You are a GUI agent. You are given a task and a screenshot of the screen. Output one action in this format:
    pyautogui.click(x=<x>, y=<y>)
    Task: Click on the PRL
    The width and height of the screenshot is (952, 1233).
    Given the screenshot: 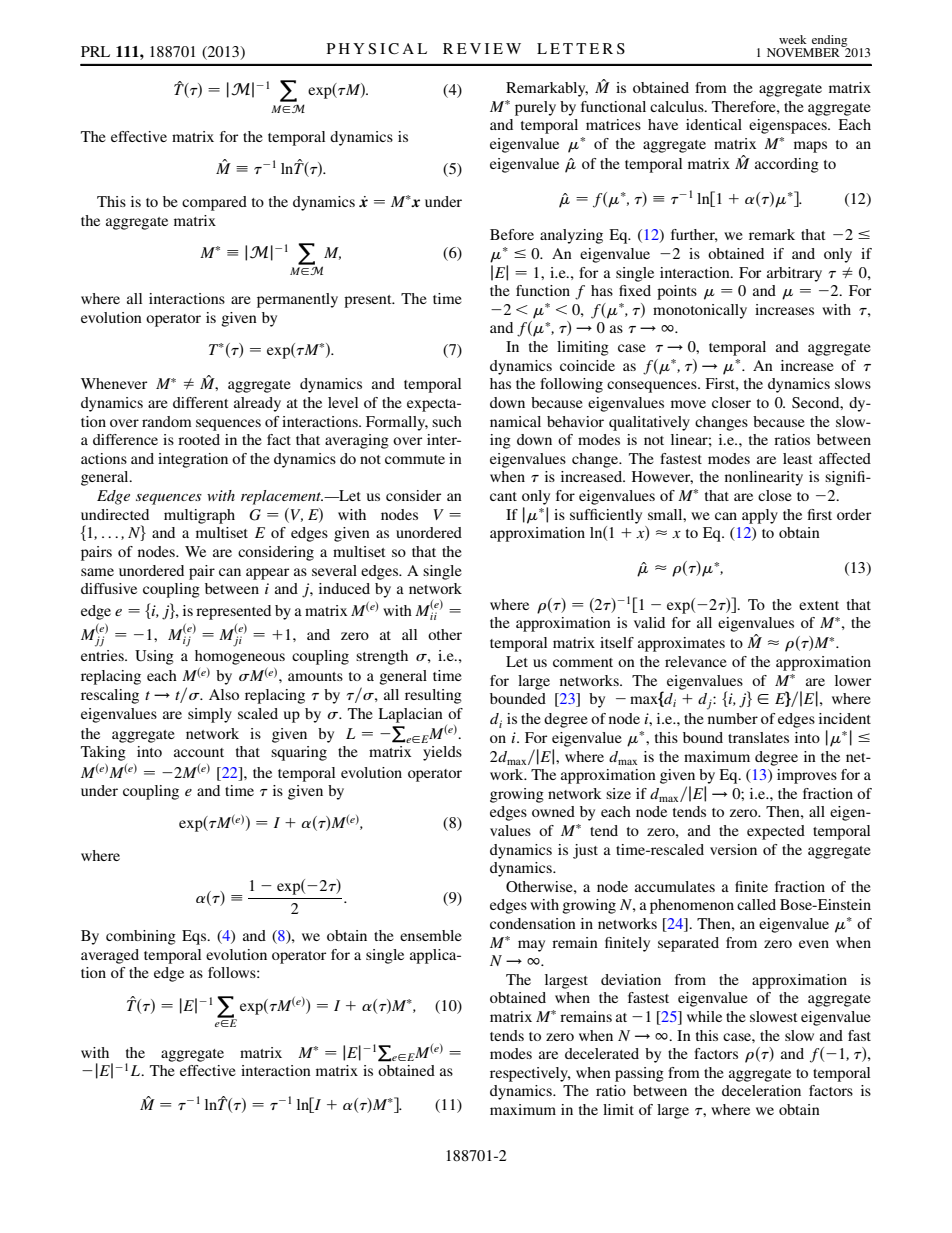 What is the action you would take?
    pyautogui.click(x=95, y=51)
